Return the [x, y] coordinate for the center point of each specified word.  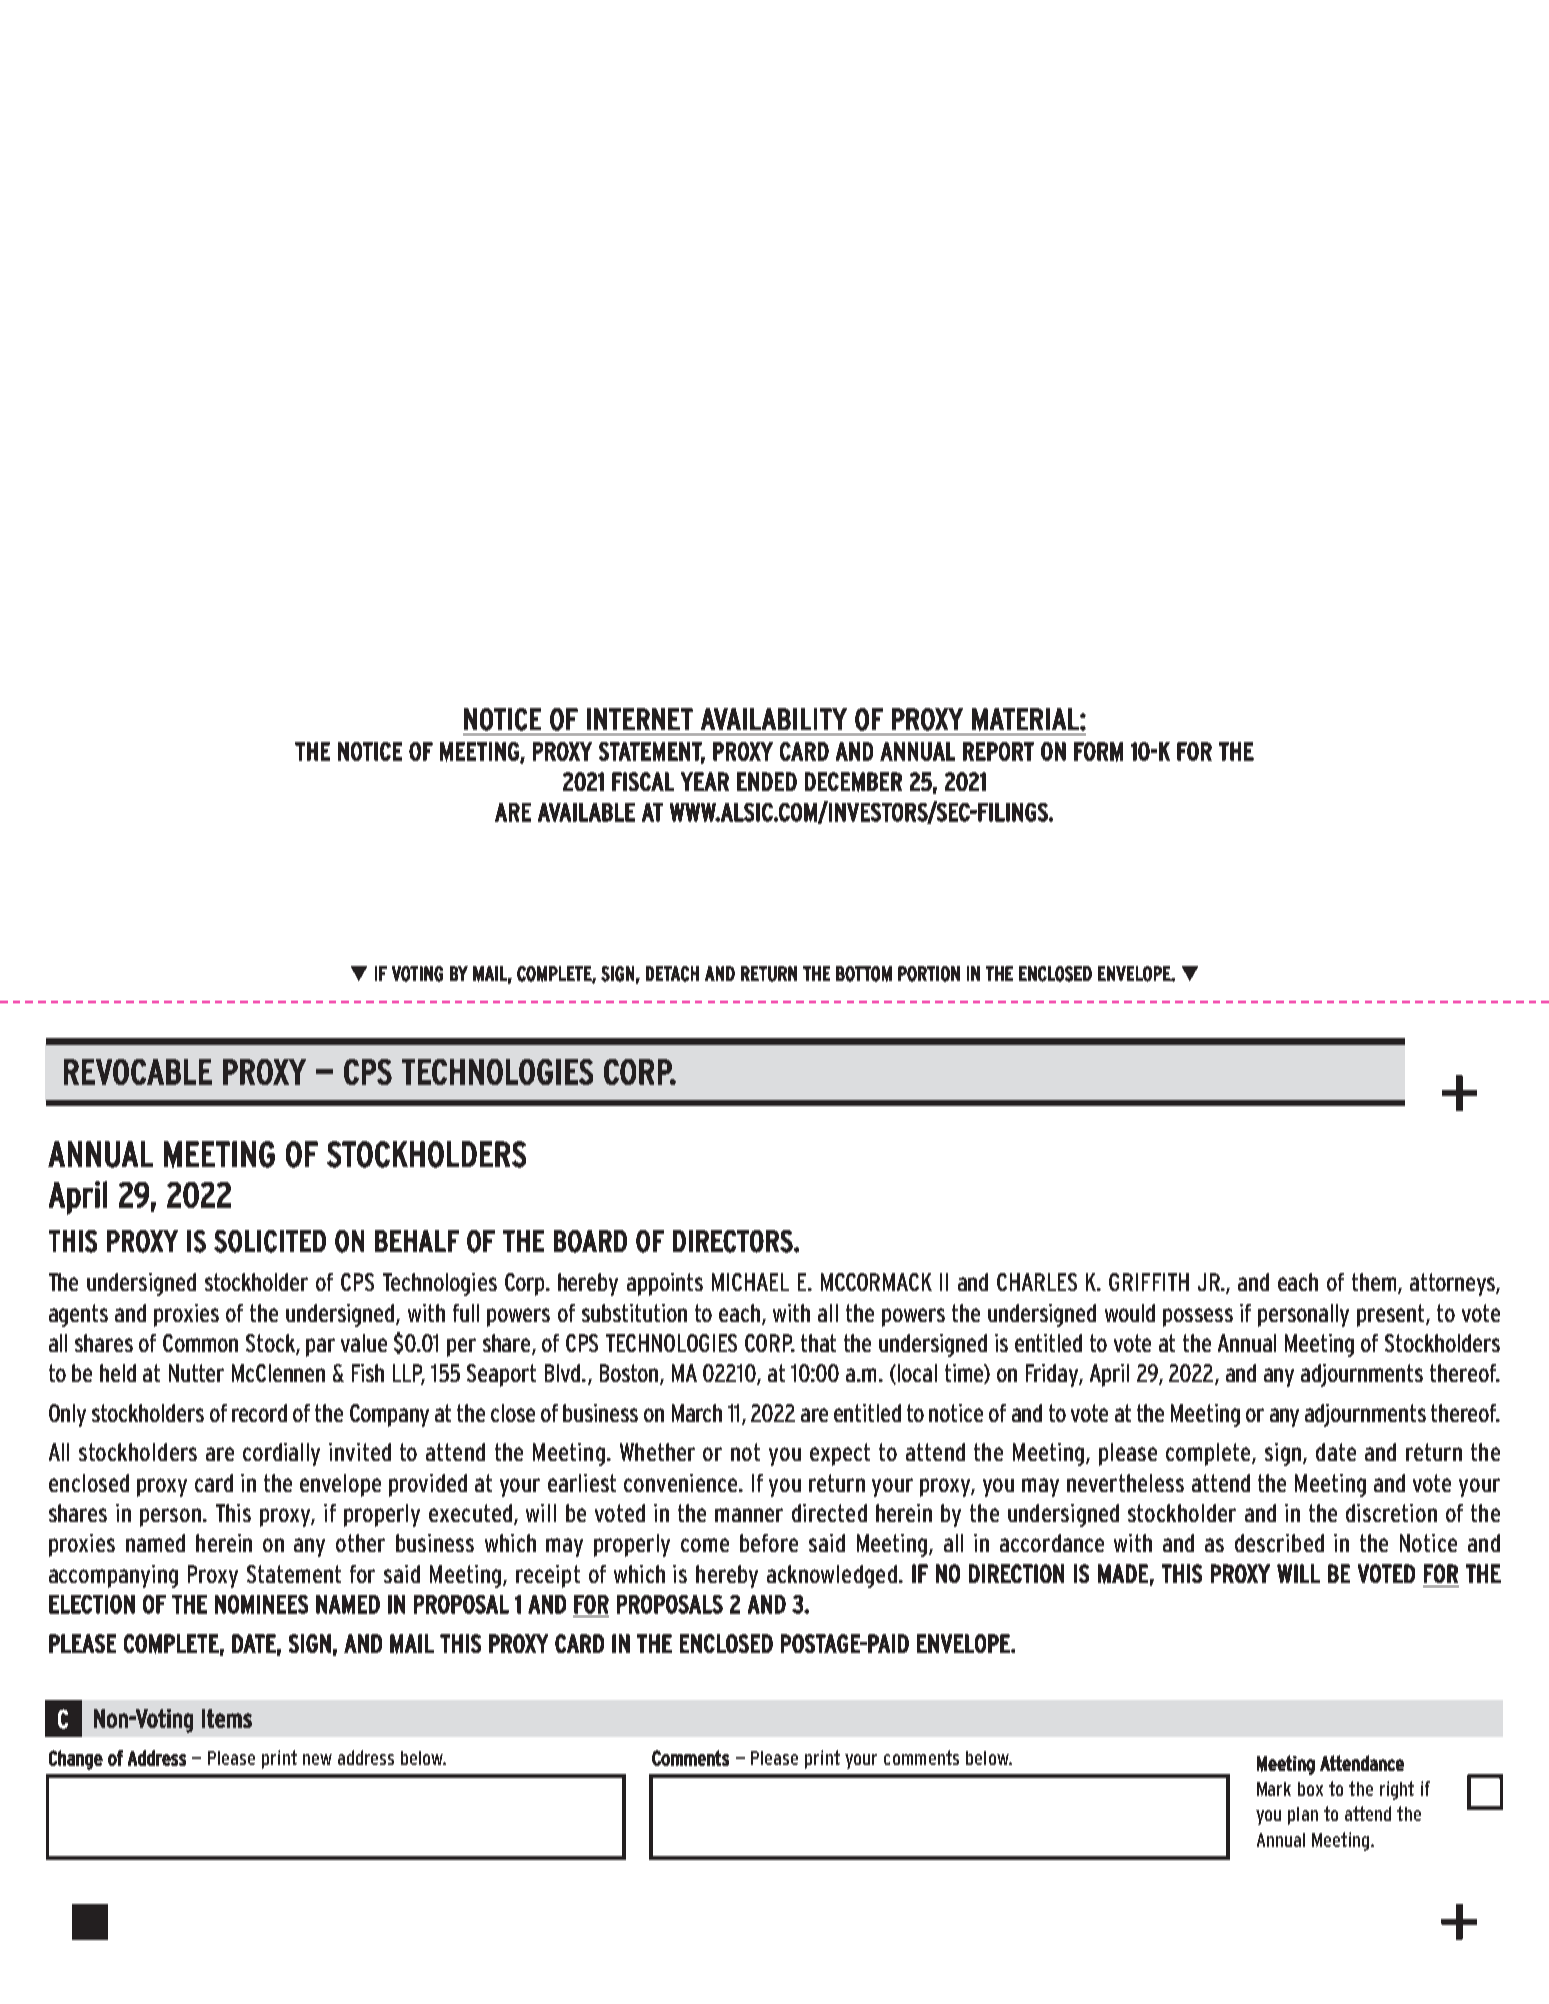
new [317, 1759]
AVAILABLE [586, 812]
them [1375, 1283]
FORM [1098, 752]
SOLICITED [270, 1241]
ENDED [767, 781]
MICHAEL [750, 1282]
